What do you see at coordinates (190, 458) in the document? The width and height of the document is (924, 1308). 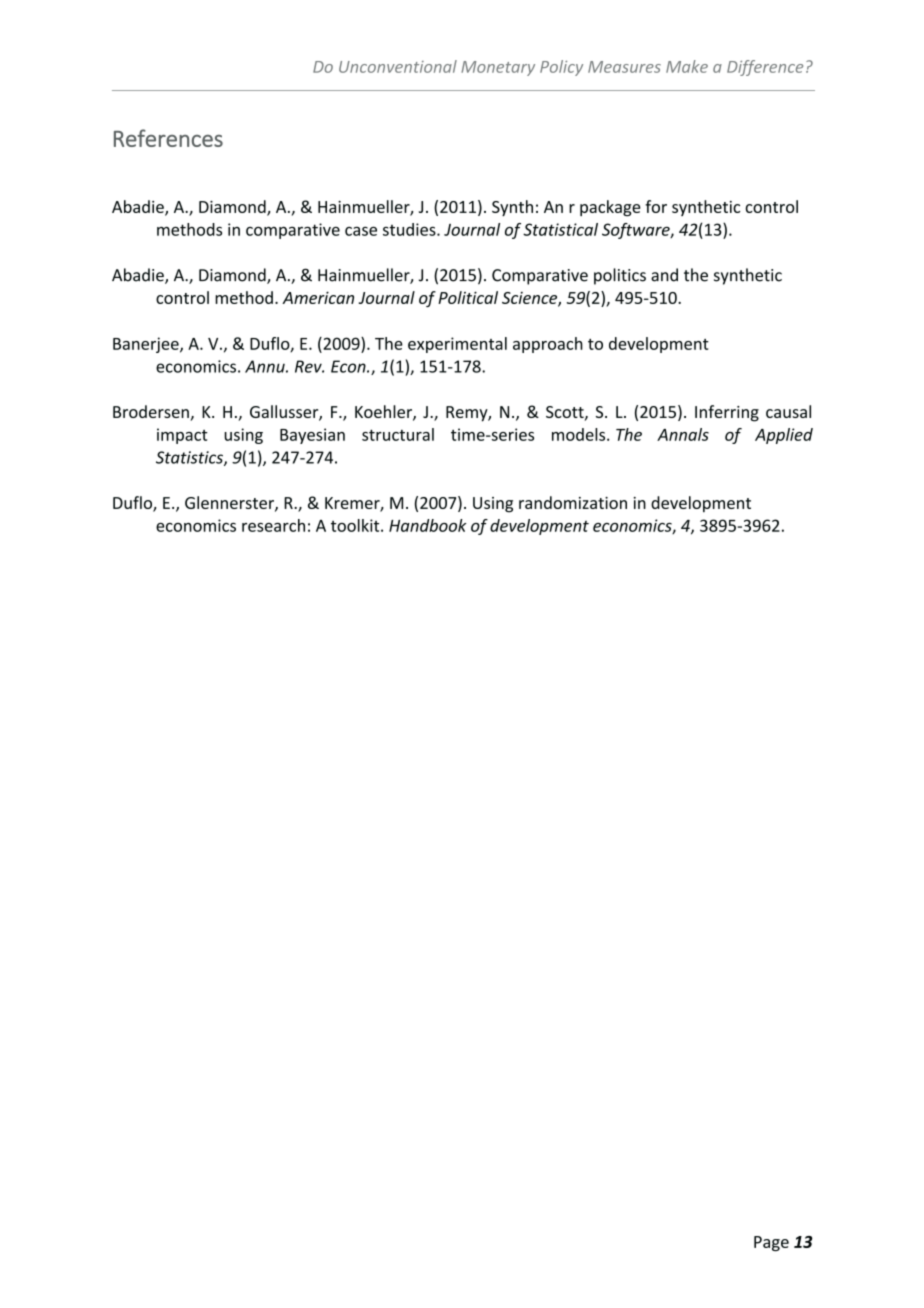 I see `Statistics` at bounding box center [190, 458].
